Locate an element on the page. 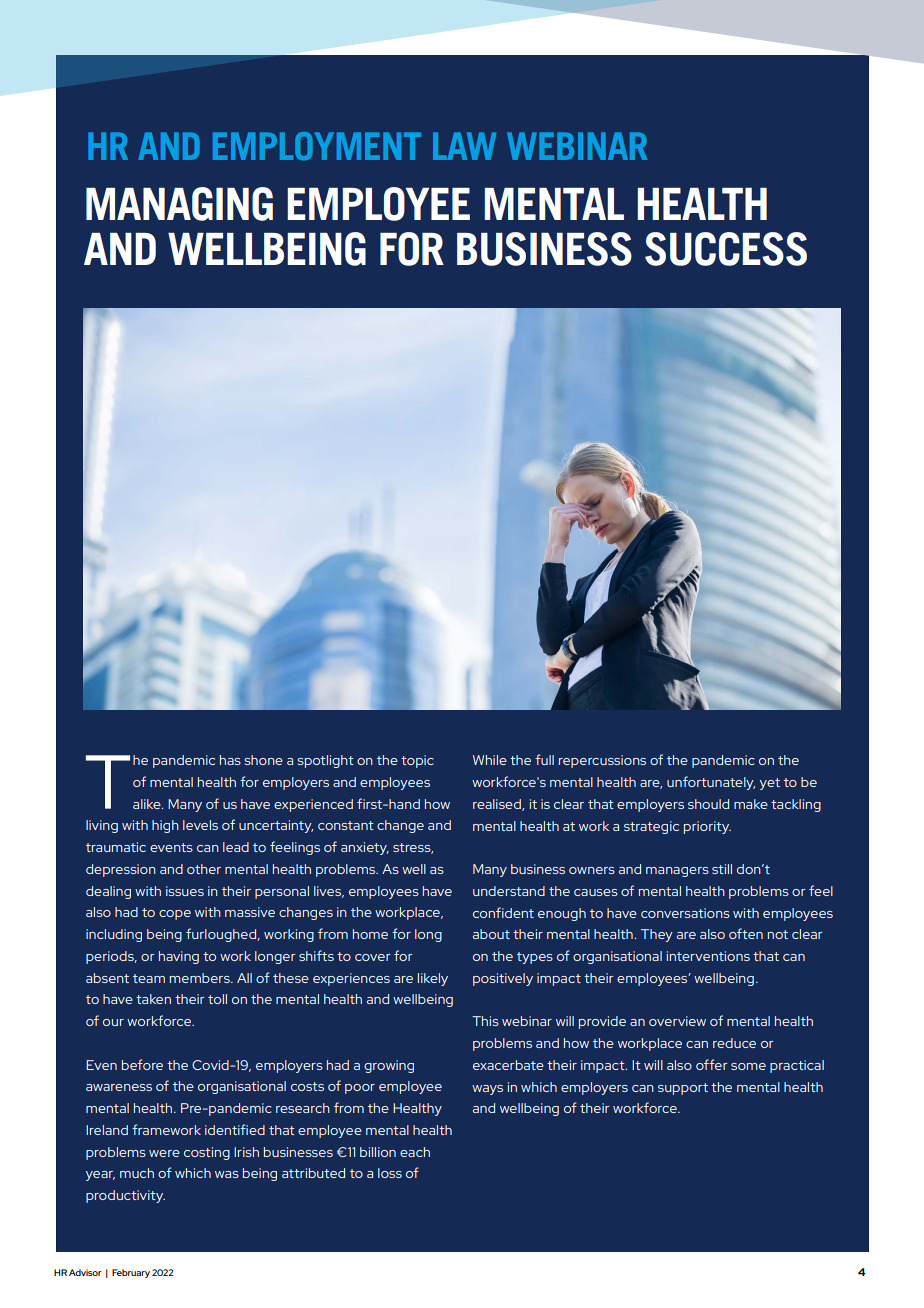  February is located at coordinates (131, 1273).
